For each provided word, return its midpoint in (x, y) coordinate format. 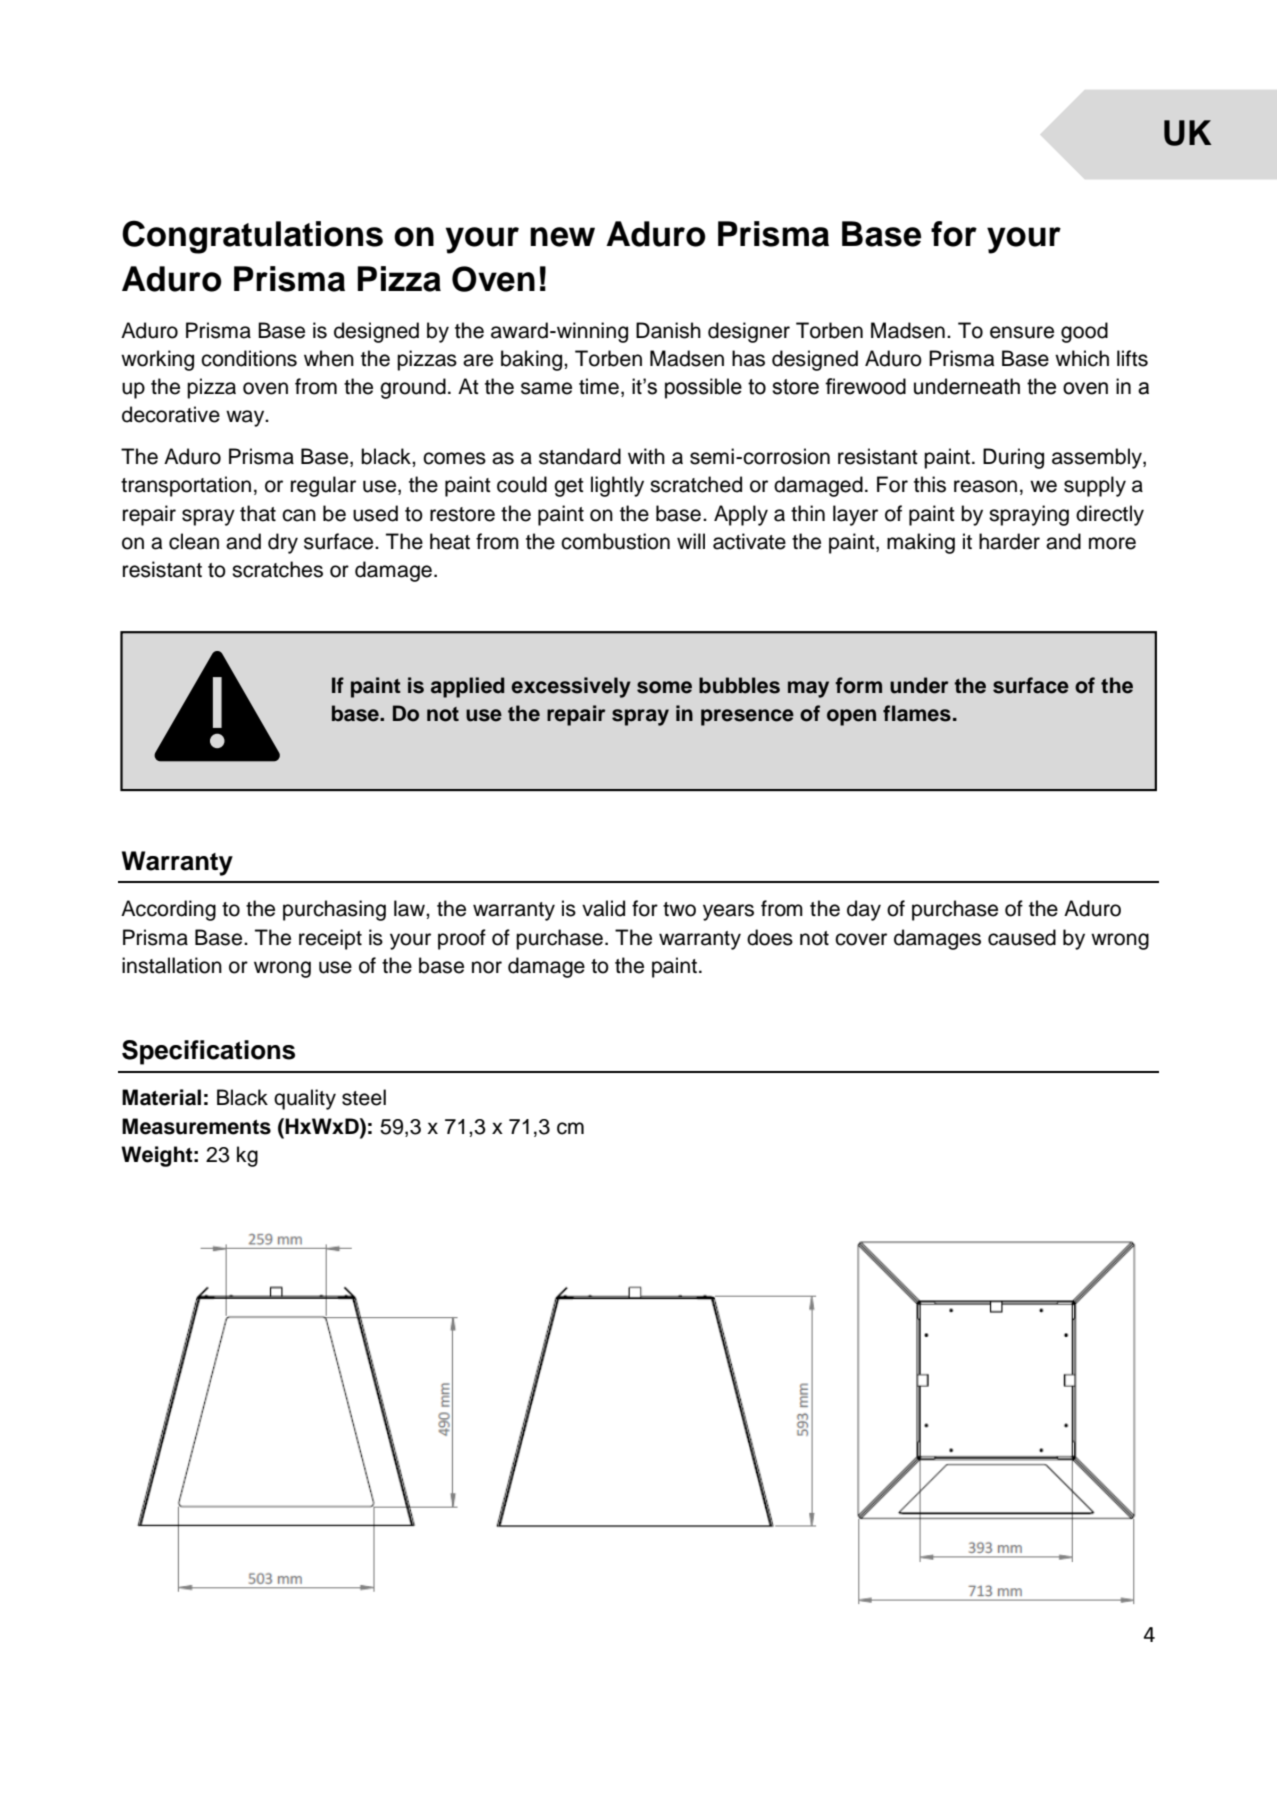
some (664, 687)
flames (917, 713)
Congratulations (252, 237)
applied (467, 687)
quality (305, 1099)
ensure (1022, 332)
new (562, 237)
